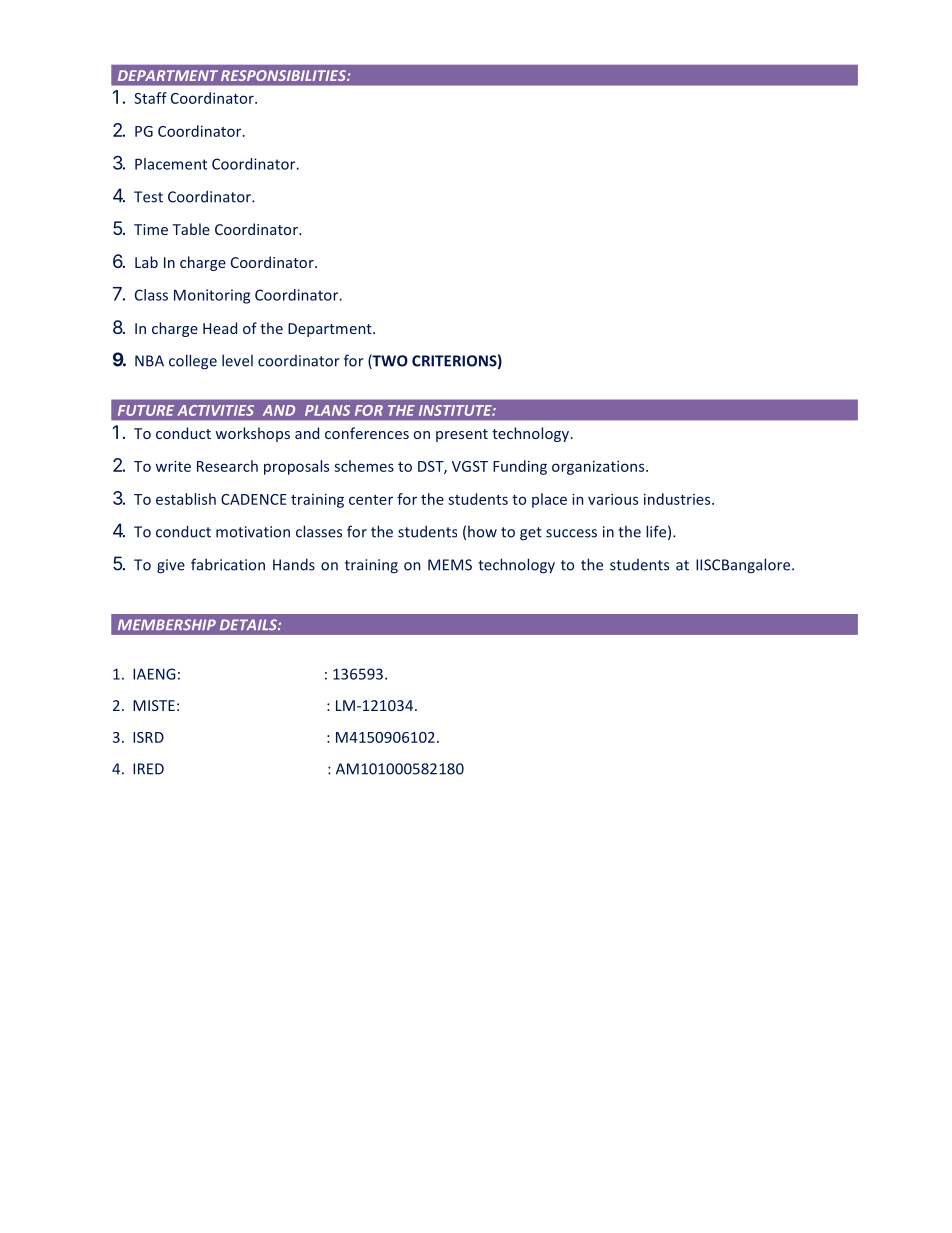  I want to click on present, so click(462, 435).
